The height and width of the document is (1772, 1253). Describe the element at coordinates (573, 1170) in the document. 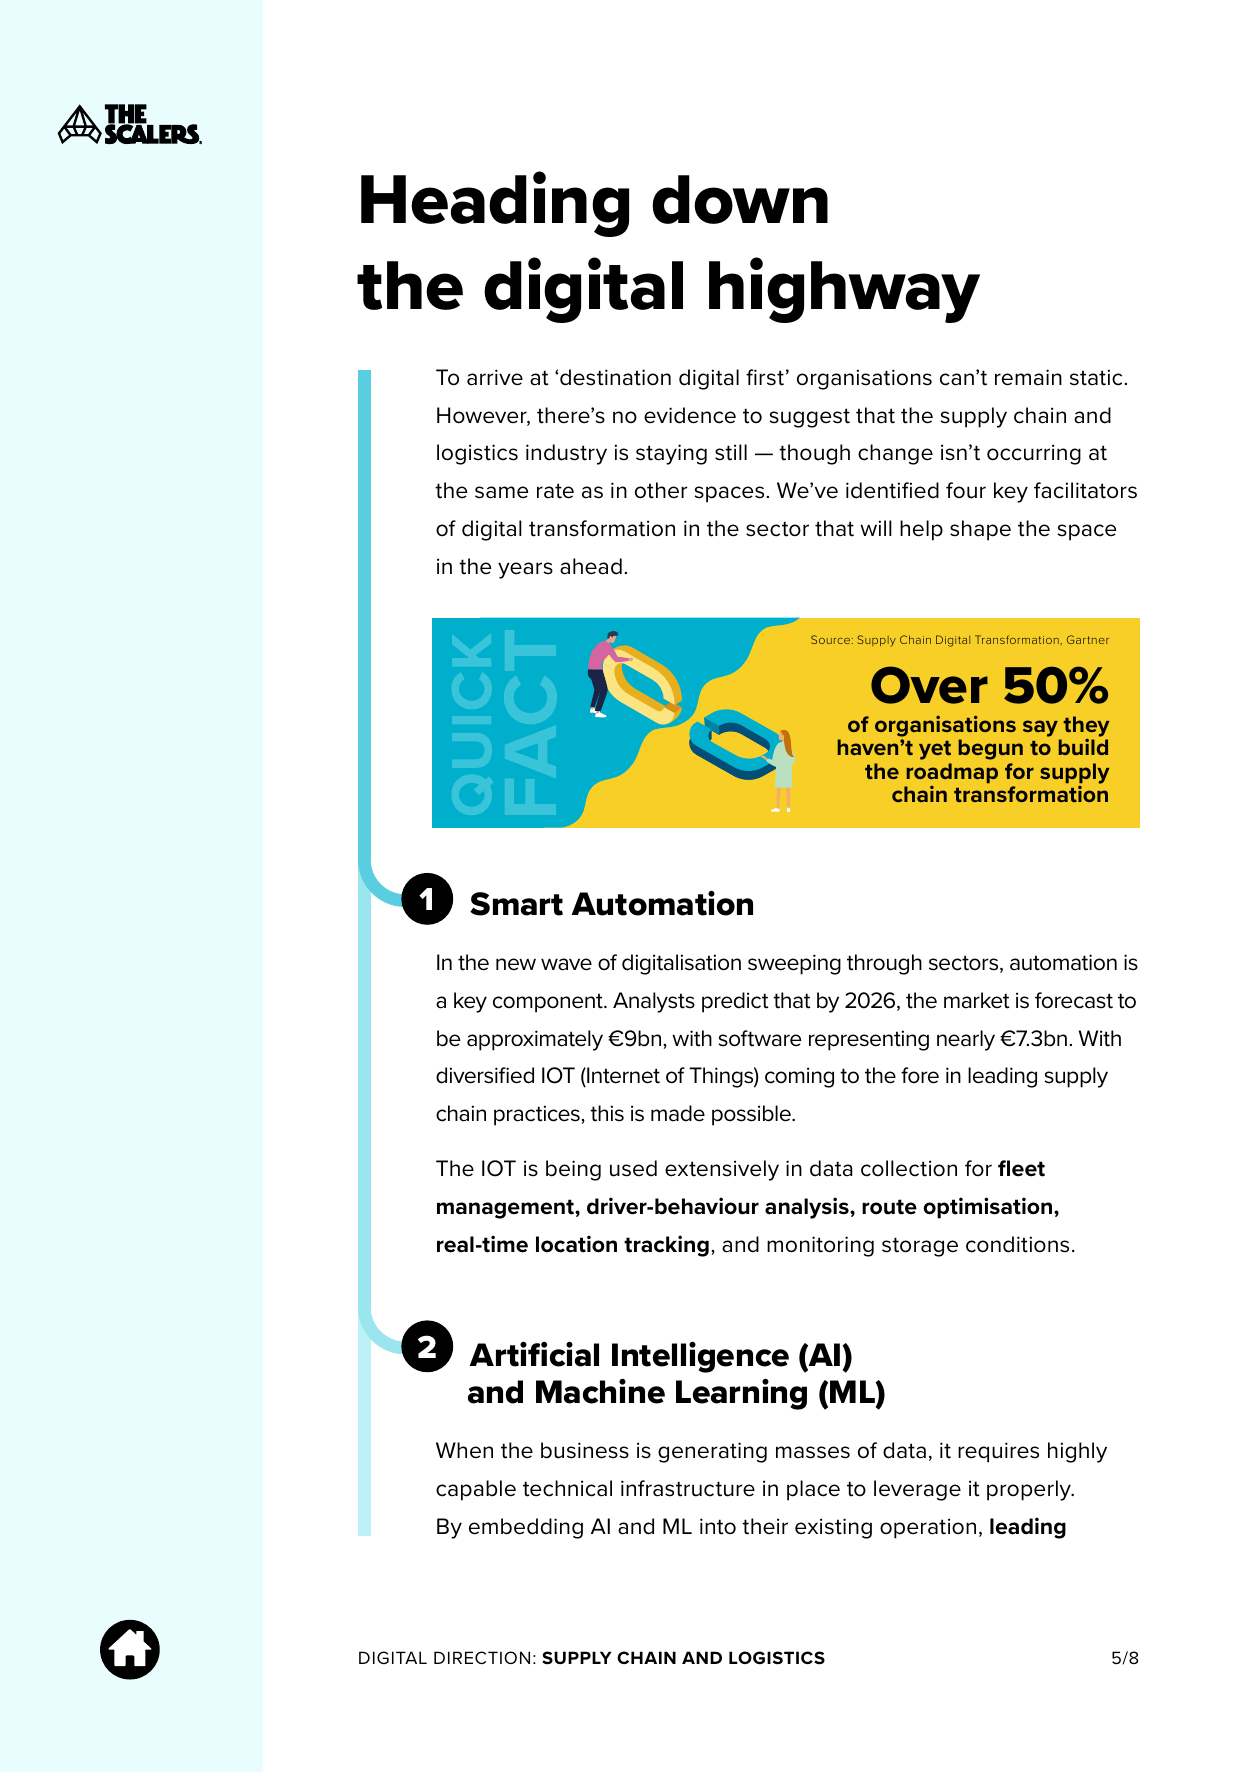

I see `being` at that location.
